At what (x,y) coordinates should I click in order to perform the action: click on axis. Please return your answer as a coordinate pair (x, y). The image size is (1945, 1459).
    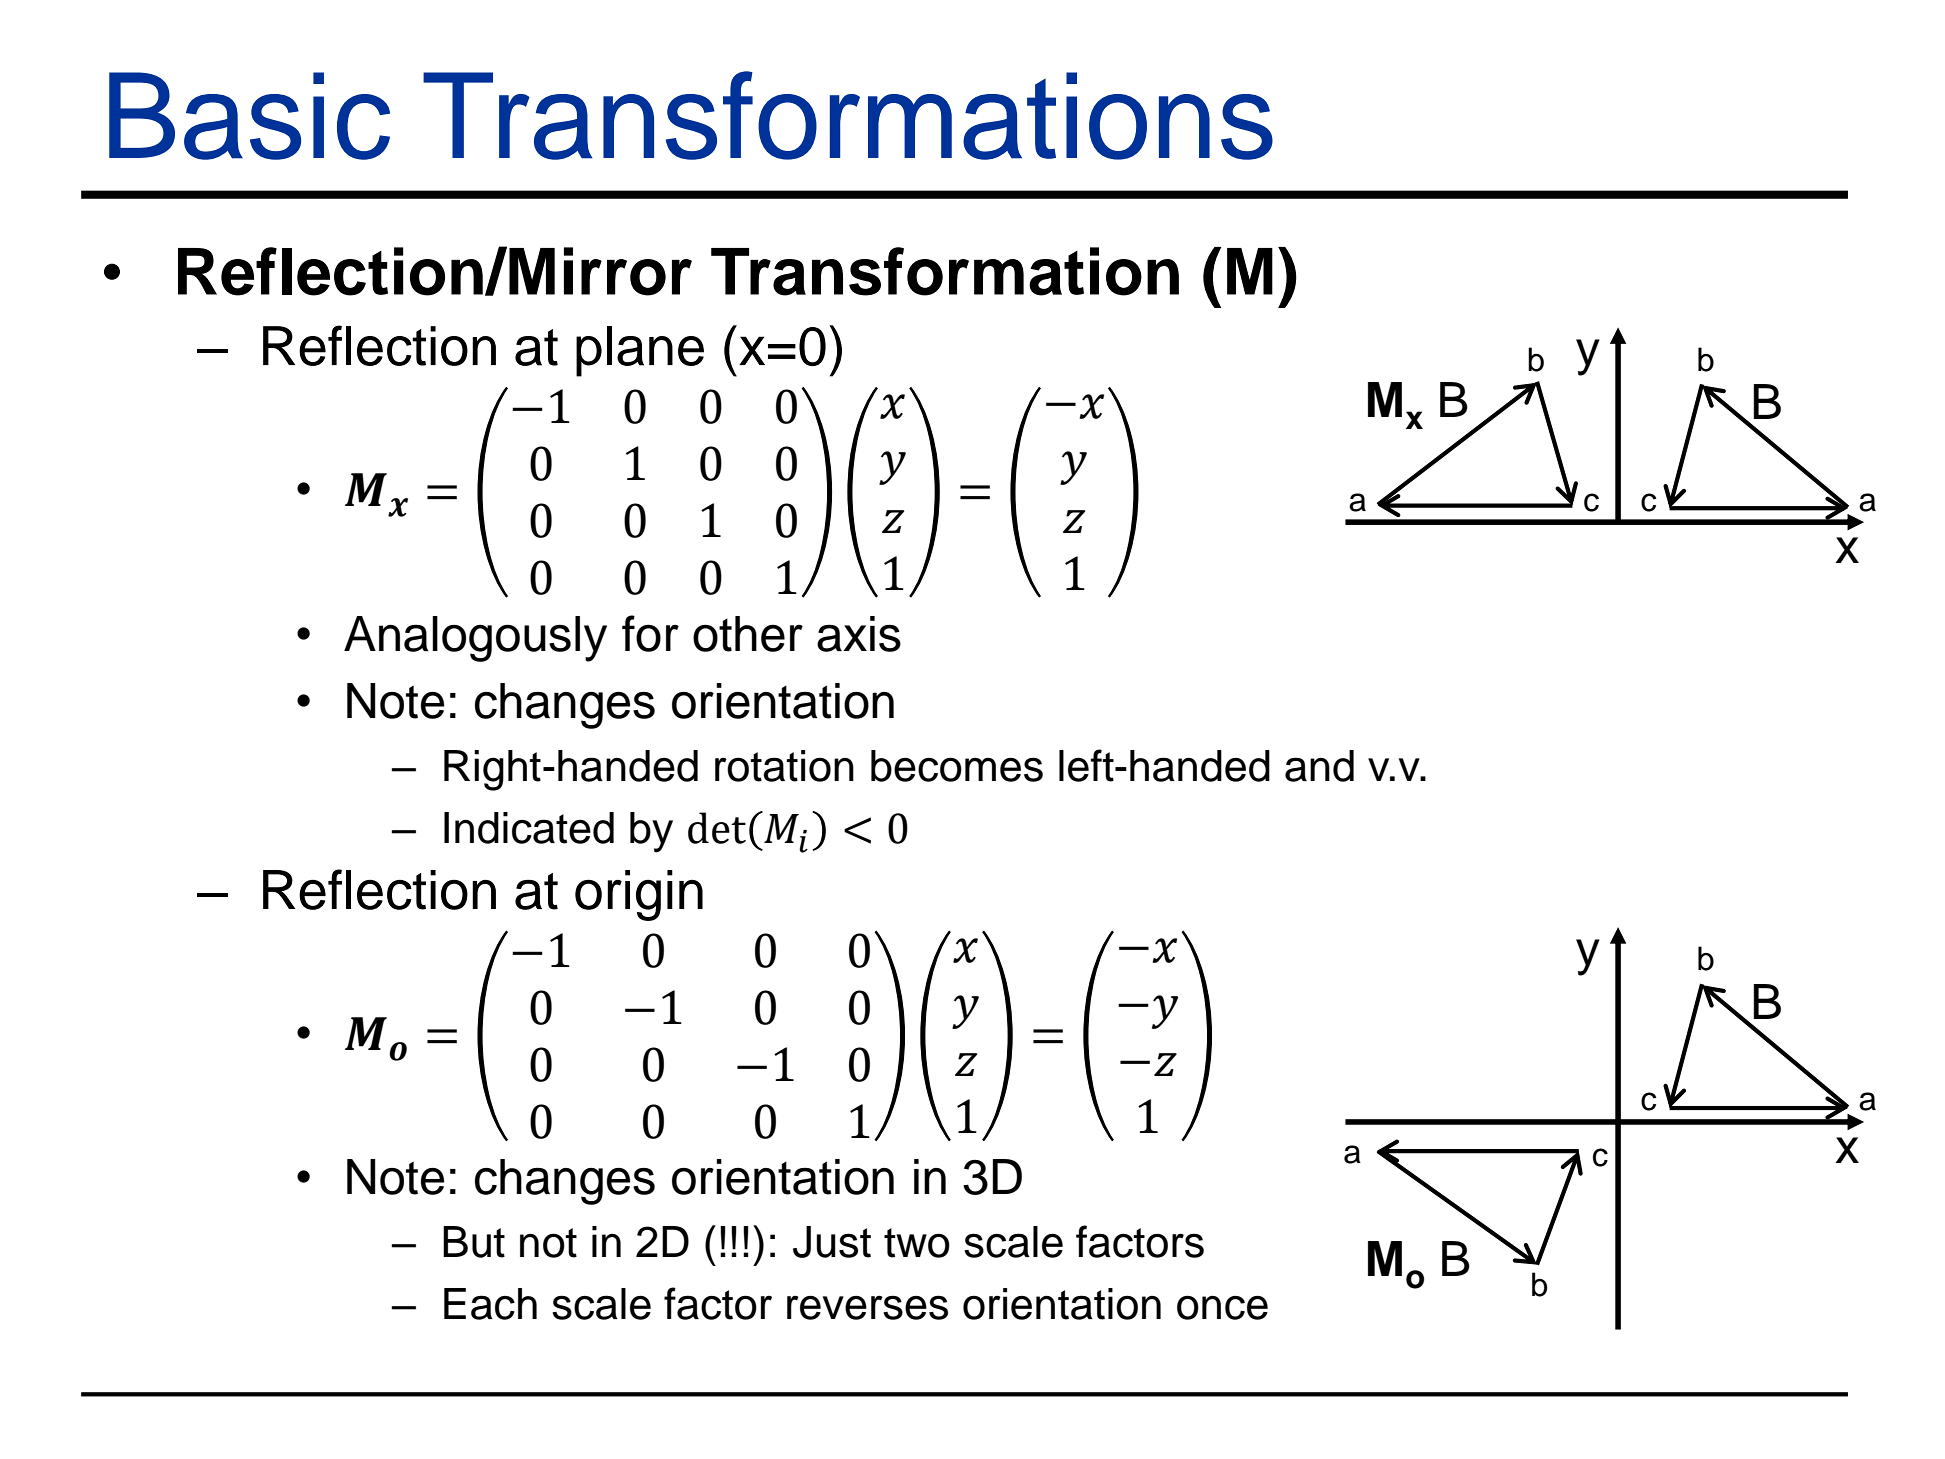
    Looking at the image, I should click on (859, 634).
